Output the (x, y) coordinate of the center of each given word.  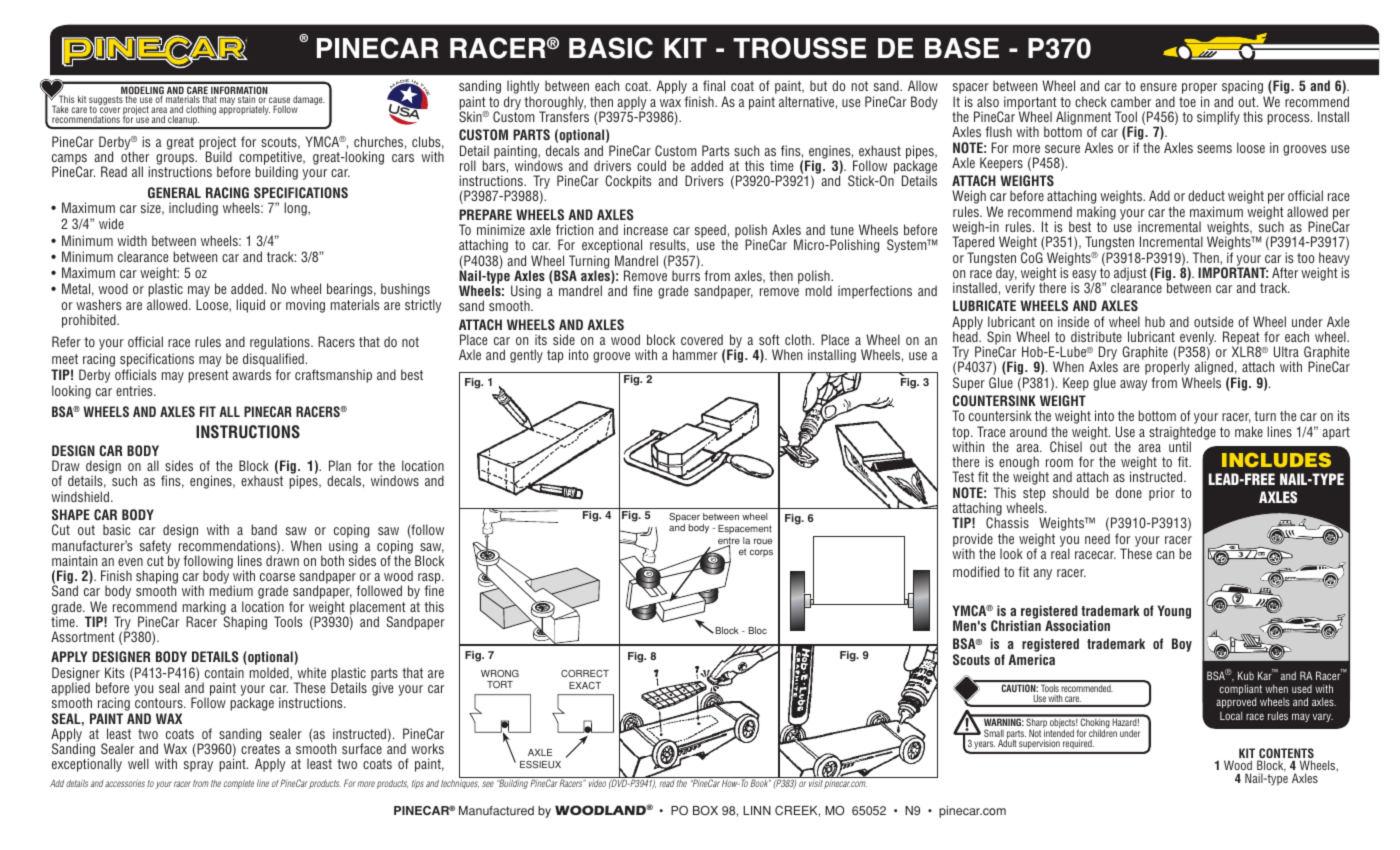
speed (711, 232)
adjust (1130, 275)
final (714, 85)
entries (135, 390)
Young (1174, 612)
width (132, 240)
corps (761, 553)
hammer (695, 354)
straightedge (1182, 434)
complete (239, 784)
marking (205, 609)
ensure (1158, 87)
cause (279, 101)
